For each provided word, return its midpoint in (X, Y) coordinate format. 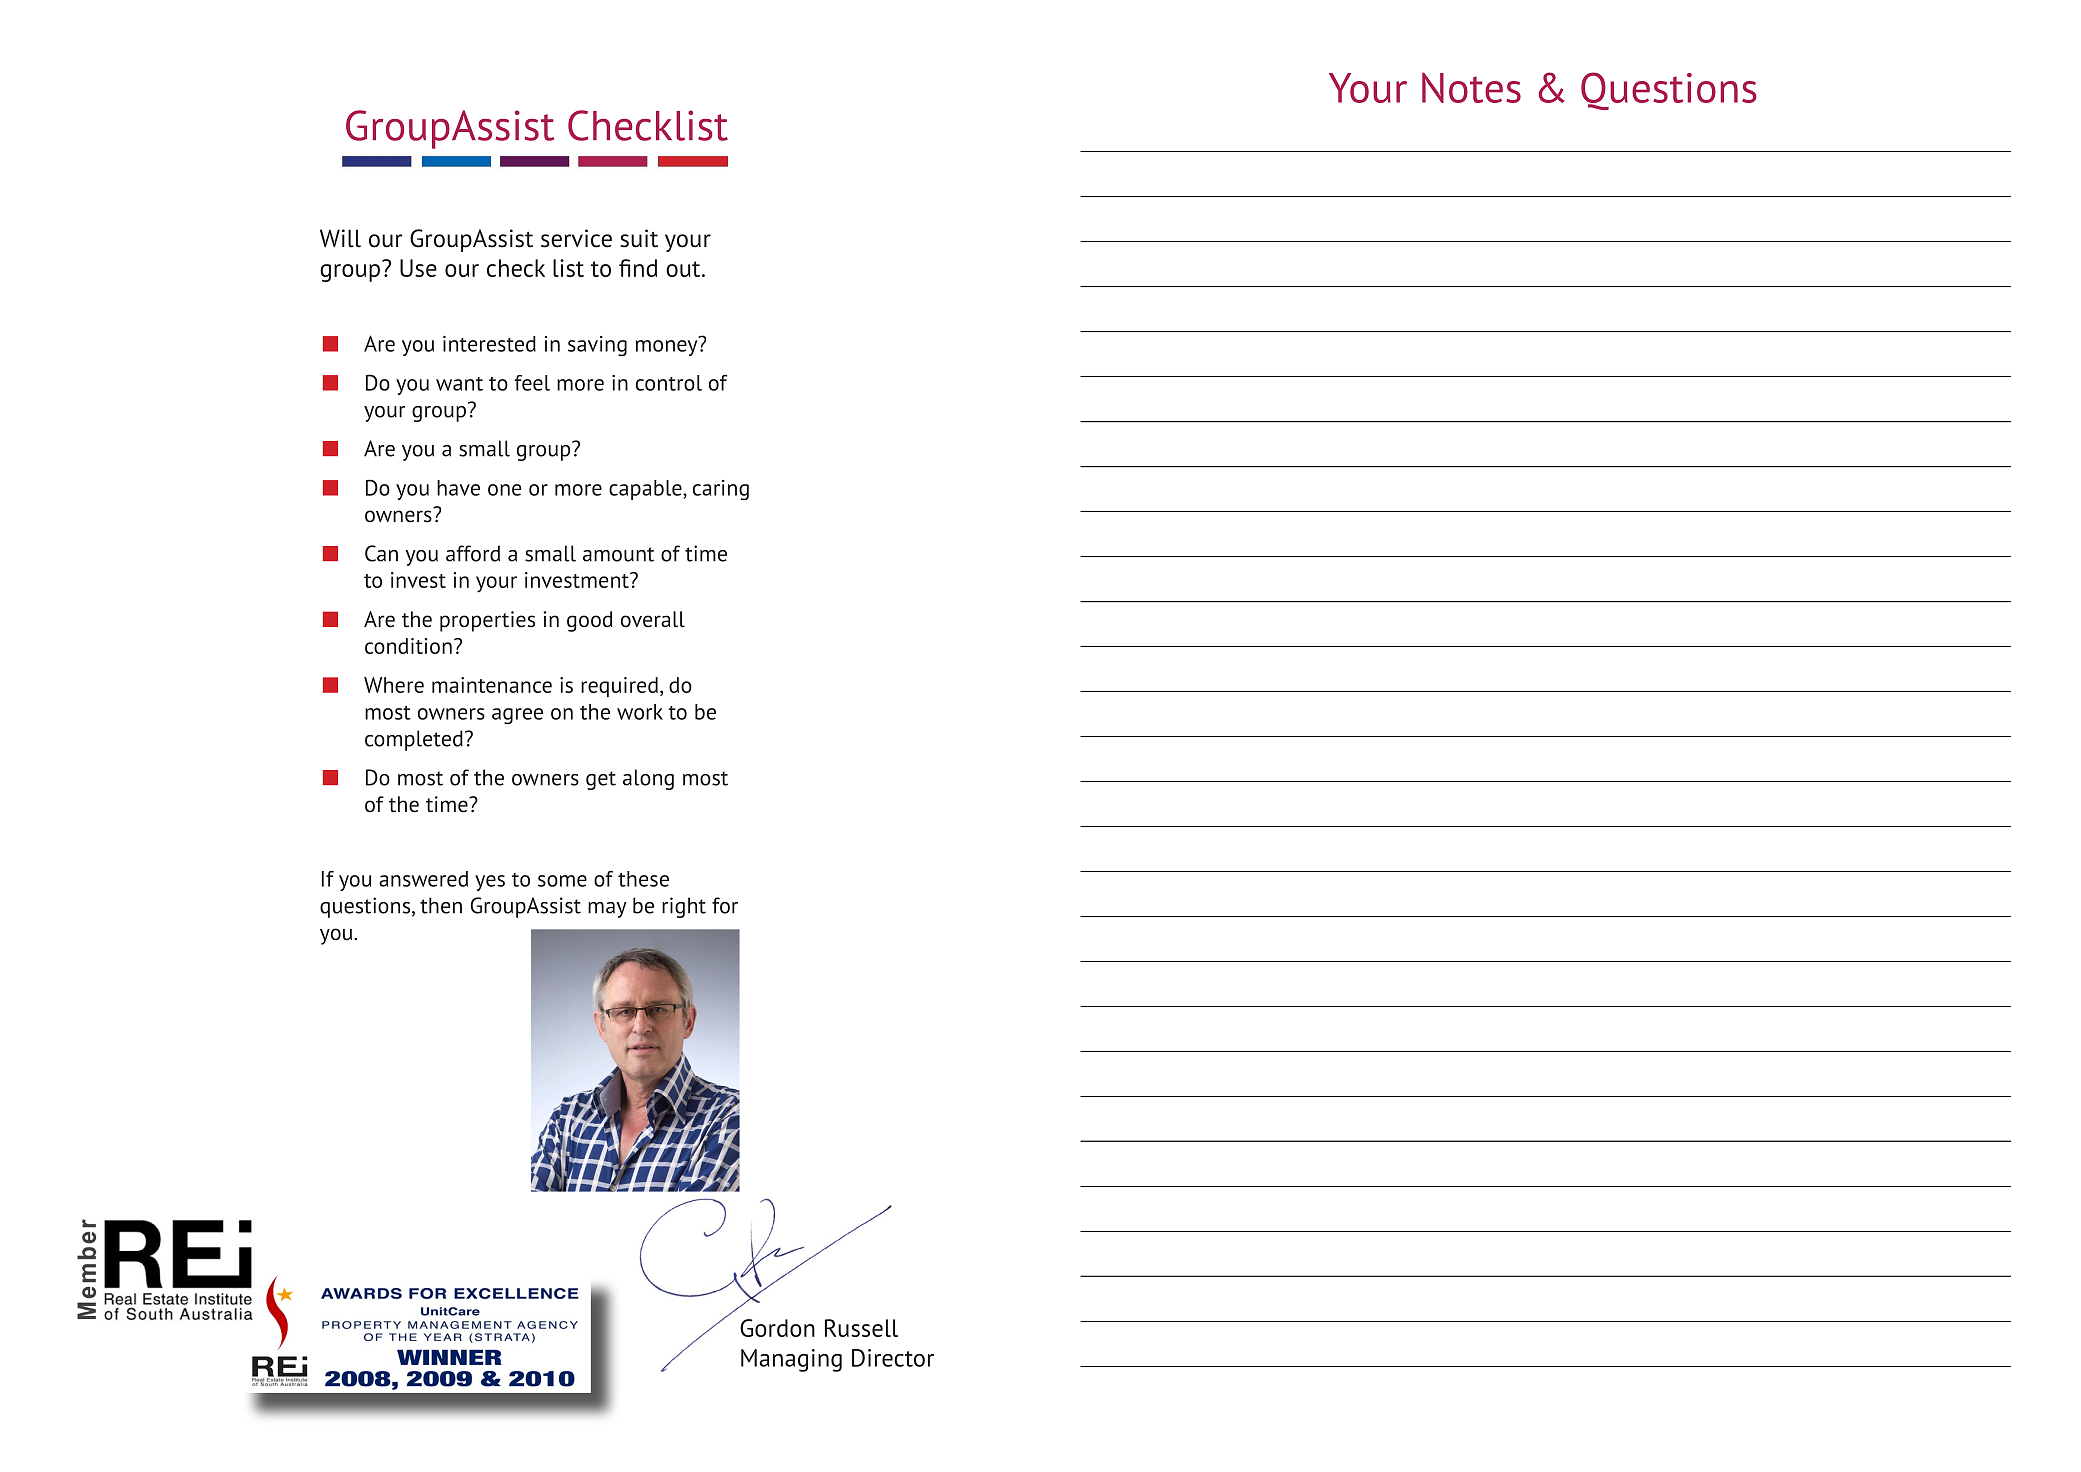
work (640, 712)
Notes (1471, 87)
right (684, 907)
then (441, 905)
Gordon (777, 1328)
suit (639, 238)
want (459, 384)
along (648, 779)
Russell (861, 1328)
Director (893, 1358)
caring (721, 490)
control (669, 383)
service (576, 238)
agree (517, 716)
